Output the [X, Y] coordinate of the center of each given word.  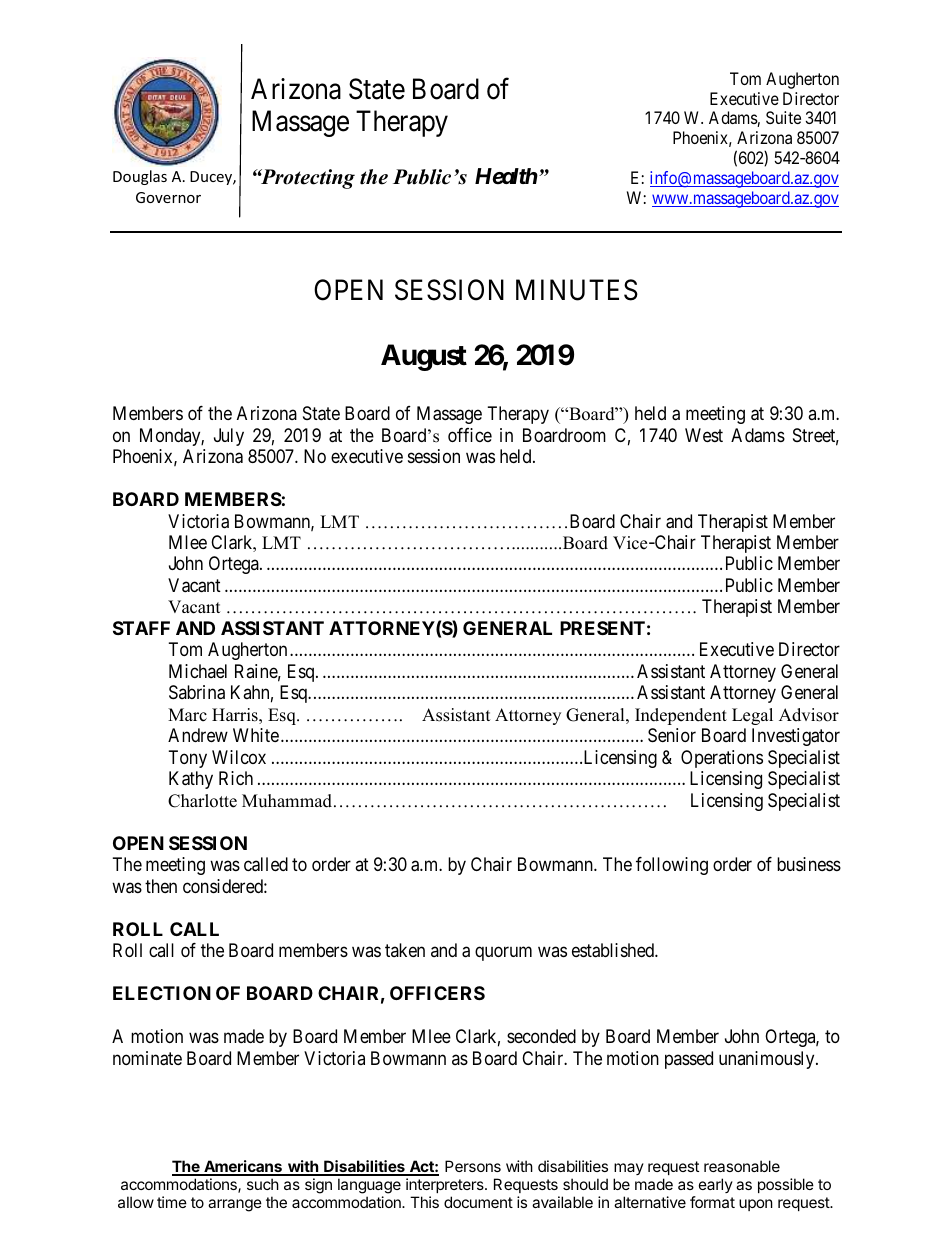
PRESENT [602, 628]
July [229, 437]
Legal [752, 716]
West [704, 435]
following [672, 866]
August [424, 357]
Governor [168, 197]
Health [506, 176]
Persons [473, 1166]
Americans [243, 1167]
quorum [503, 954]
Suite [783, 117]
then [161, 886]
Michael [198, 671]
